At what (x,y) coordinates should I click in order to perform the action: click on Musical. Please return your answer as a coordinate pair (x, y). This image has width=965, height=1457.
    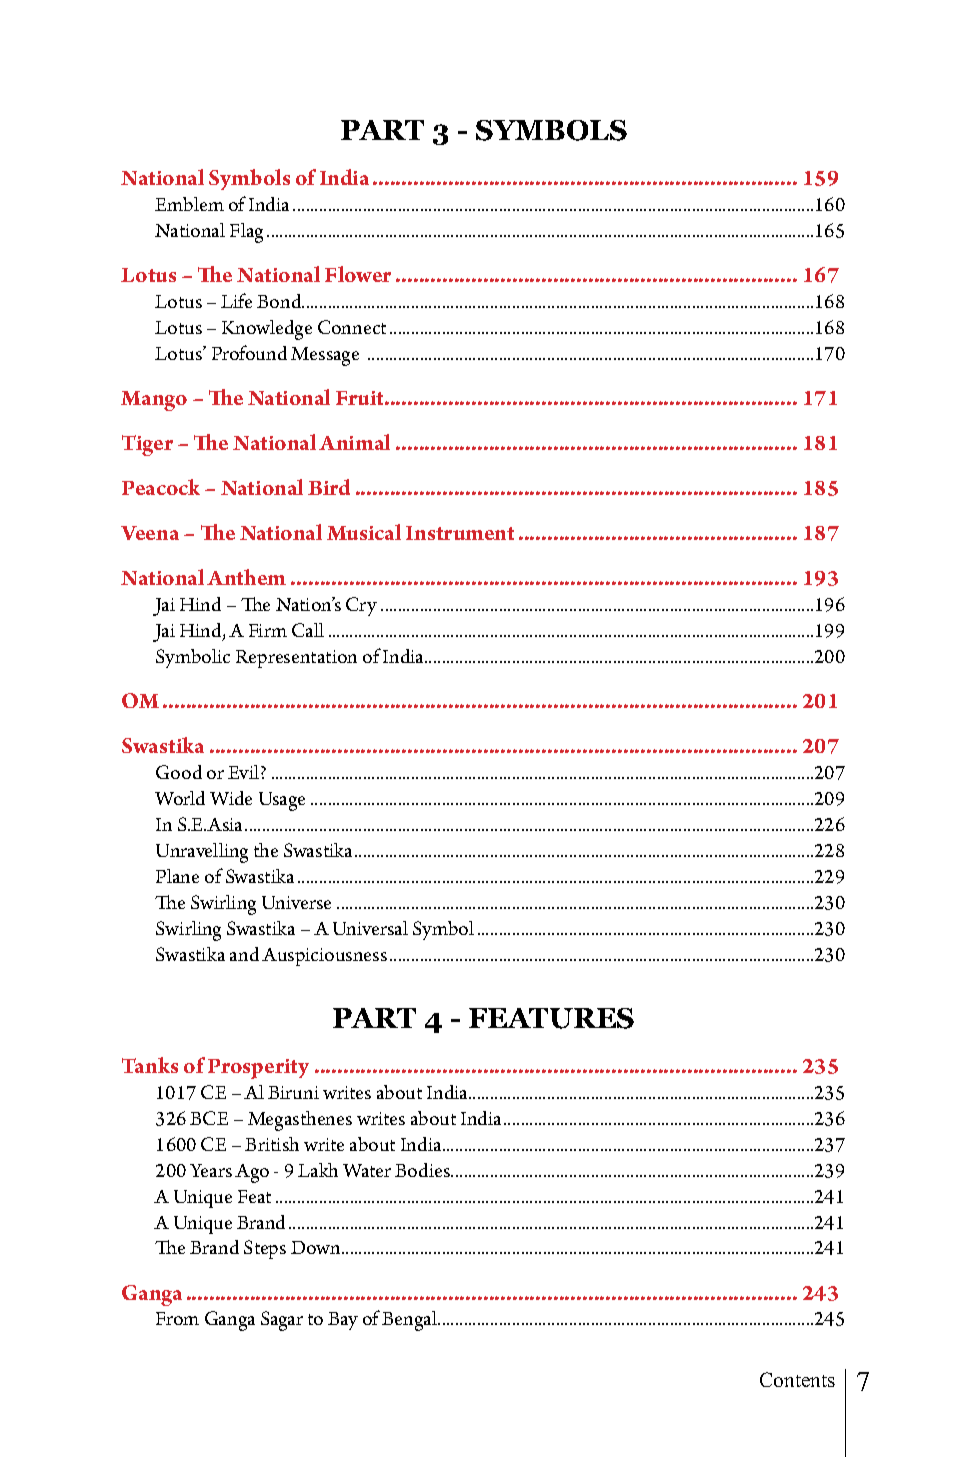
    Looking at the image, I should click on (364, 532).
